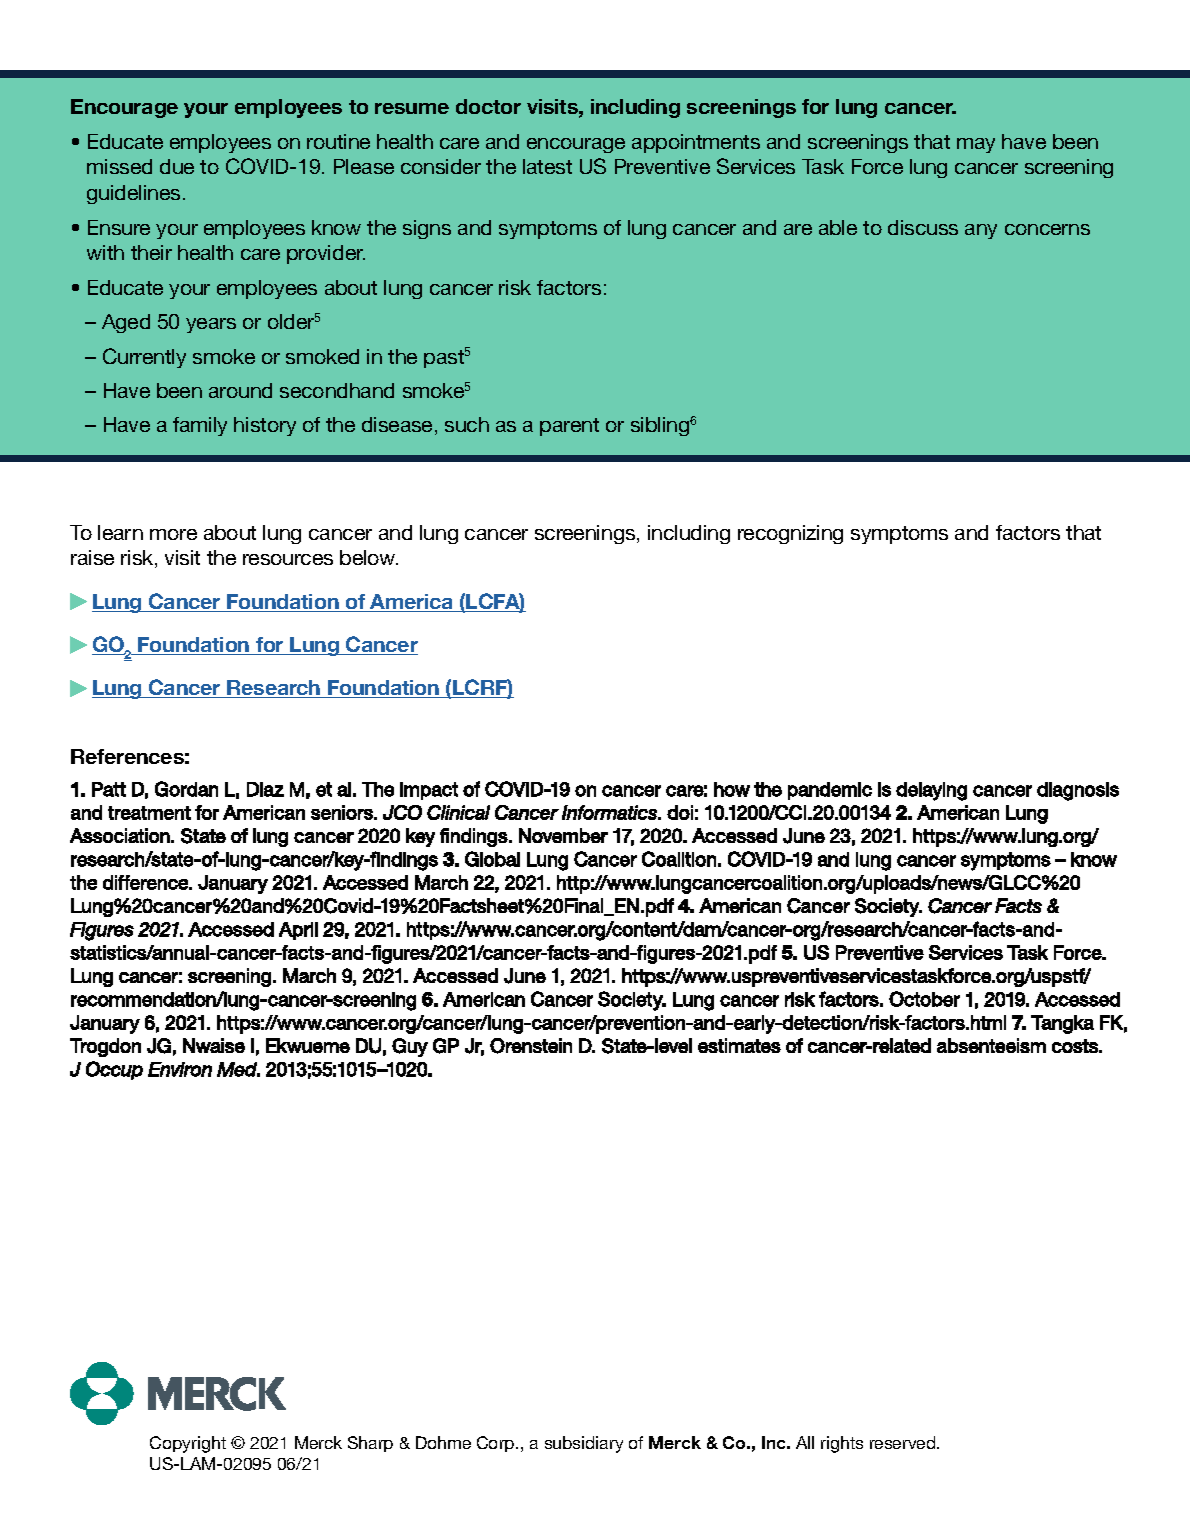  I want to click on Research, so click(274, 689).
